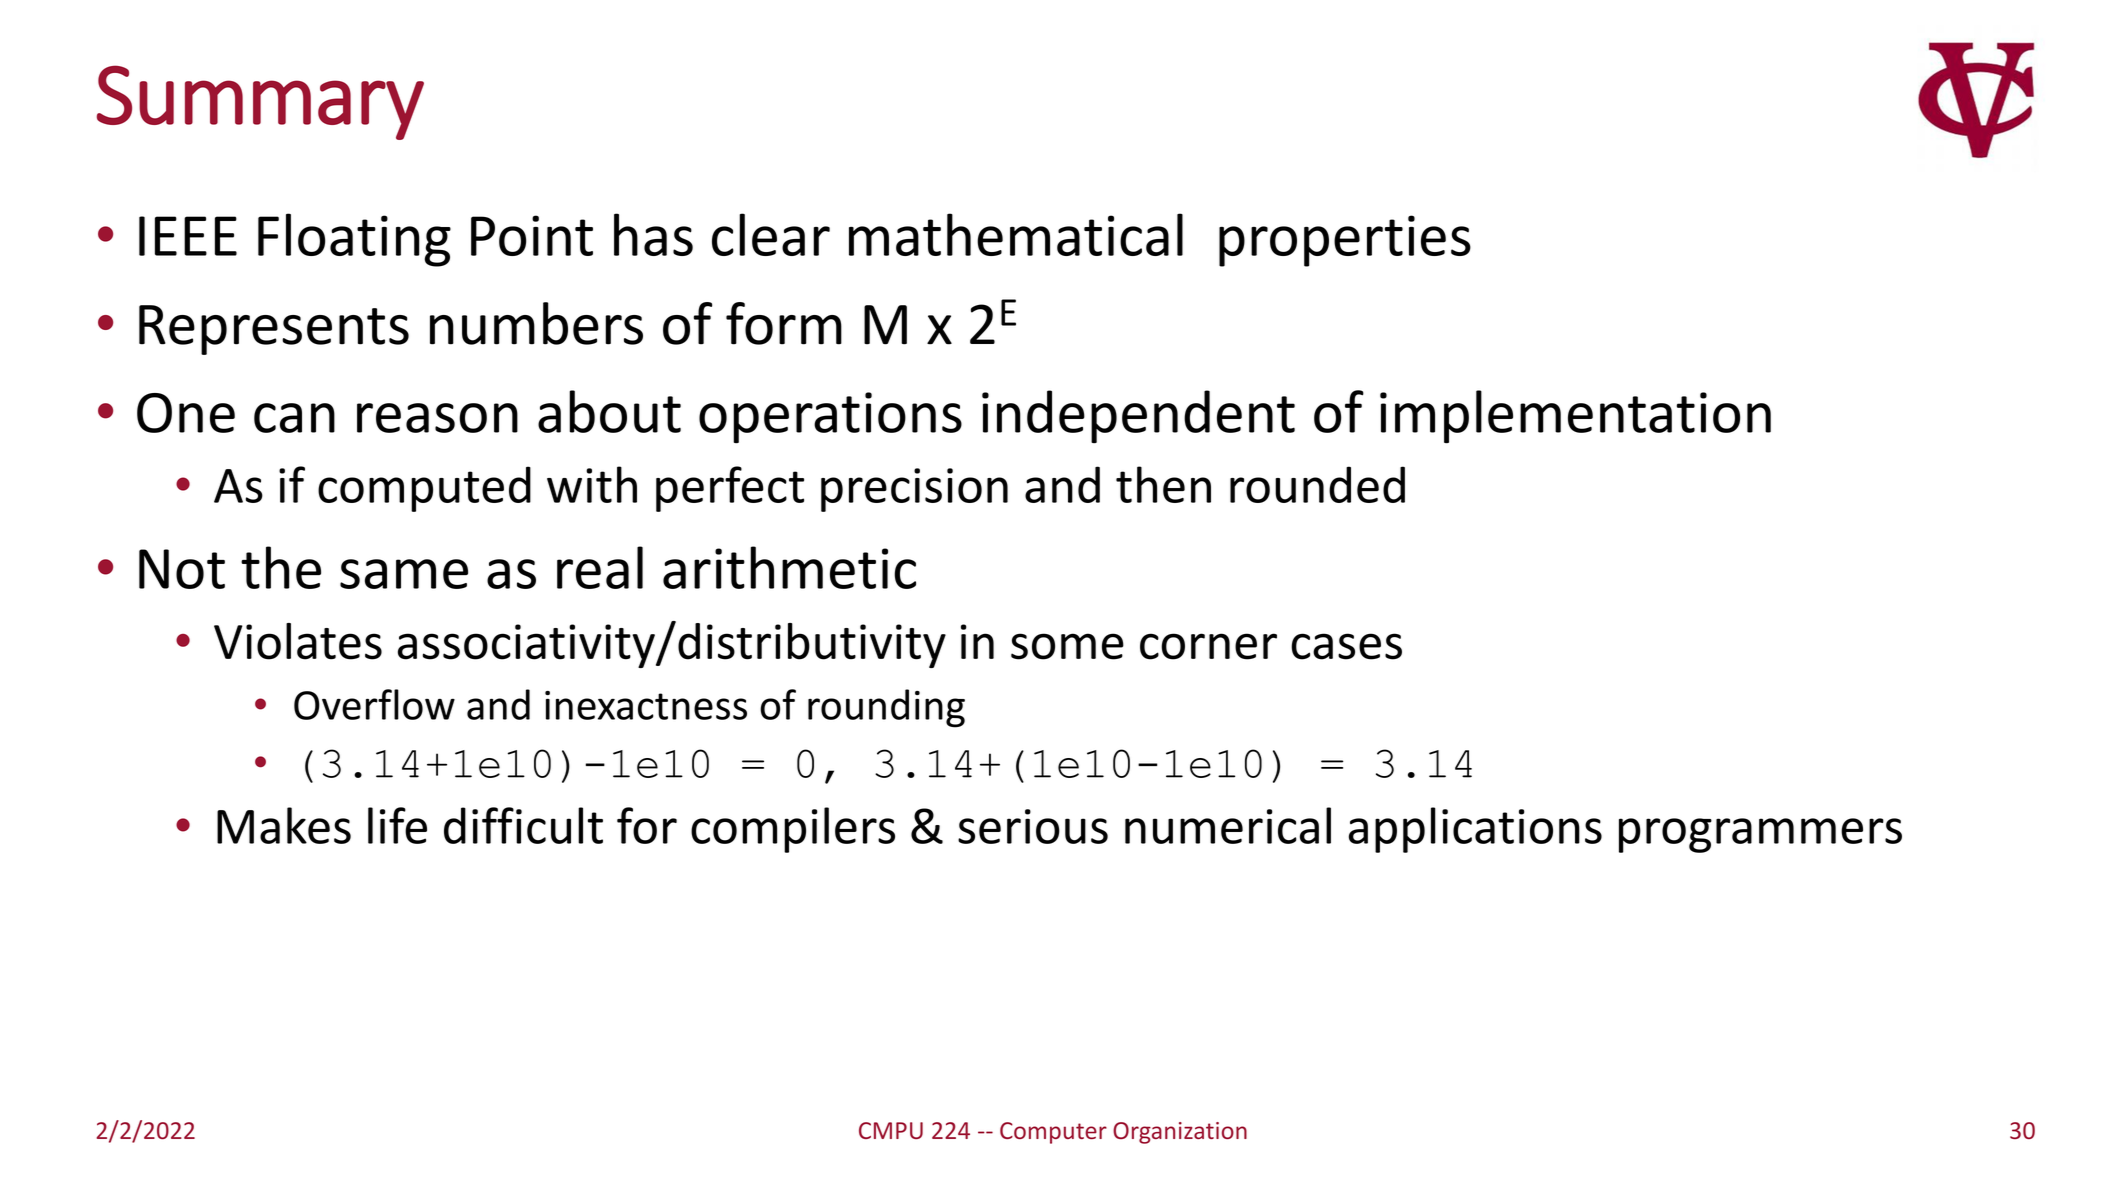  I want to click on Violates, so click(298, 641).
